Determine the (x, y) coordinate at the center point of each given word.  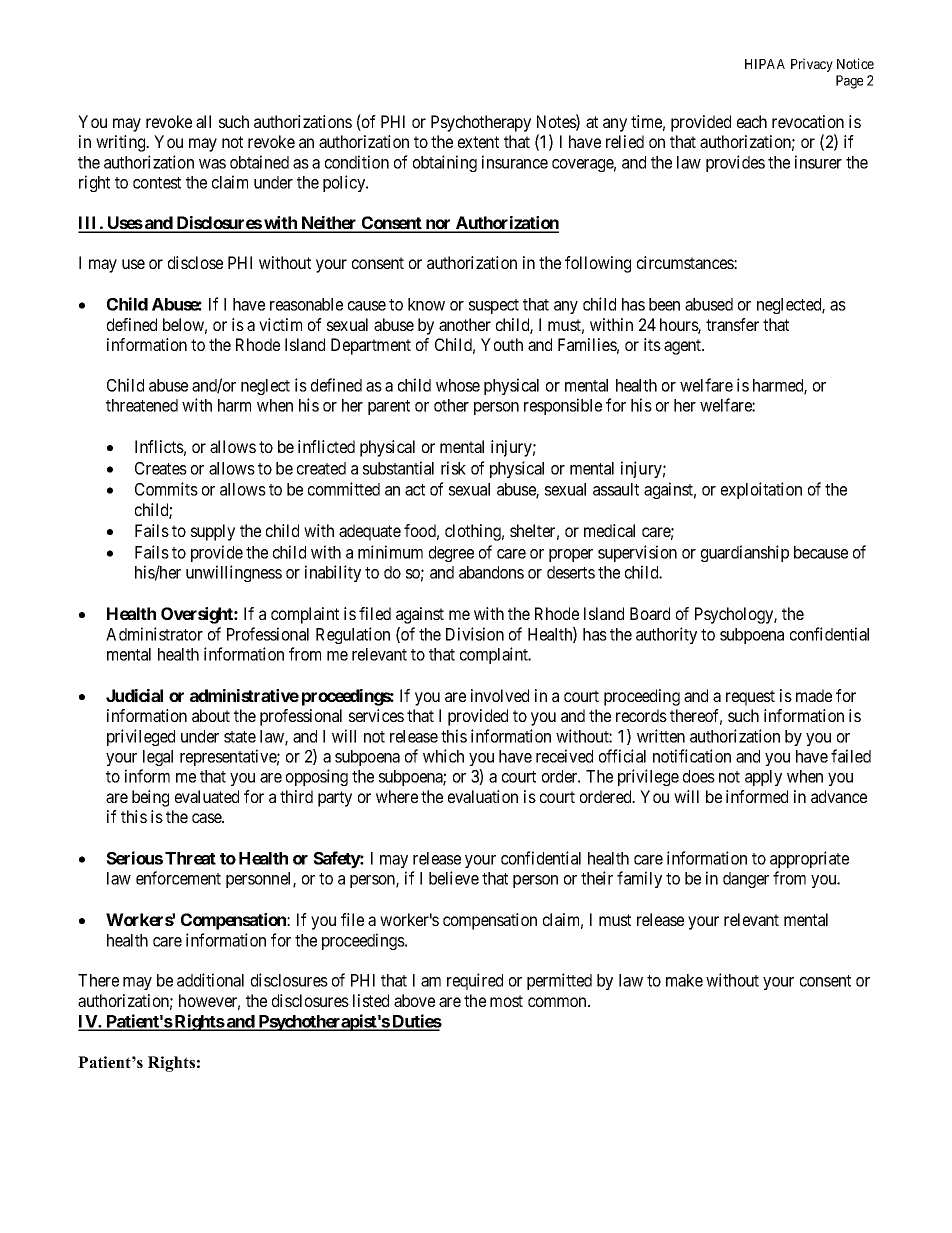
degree (451, 554)
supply (213, 532)
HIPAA (765, 64)
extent (478, 142)
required (475, 981)
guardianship (745, 553)
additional (210, 980)
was (212, 164)
